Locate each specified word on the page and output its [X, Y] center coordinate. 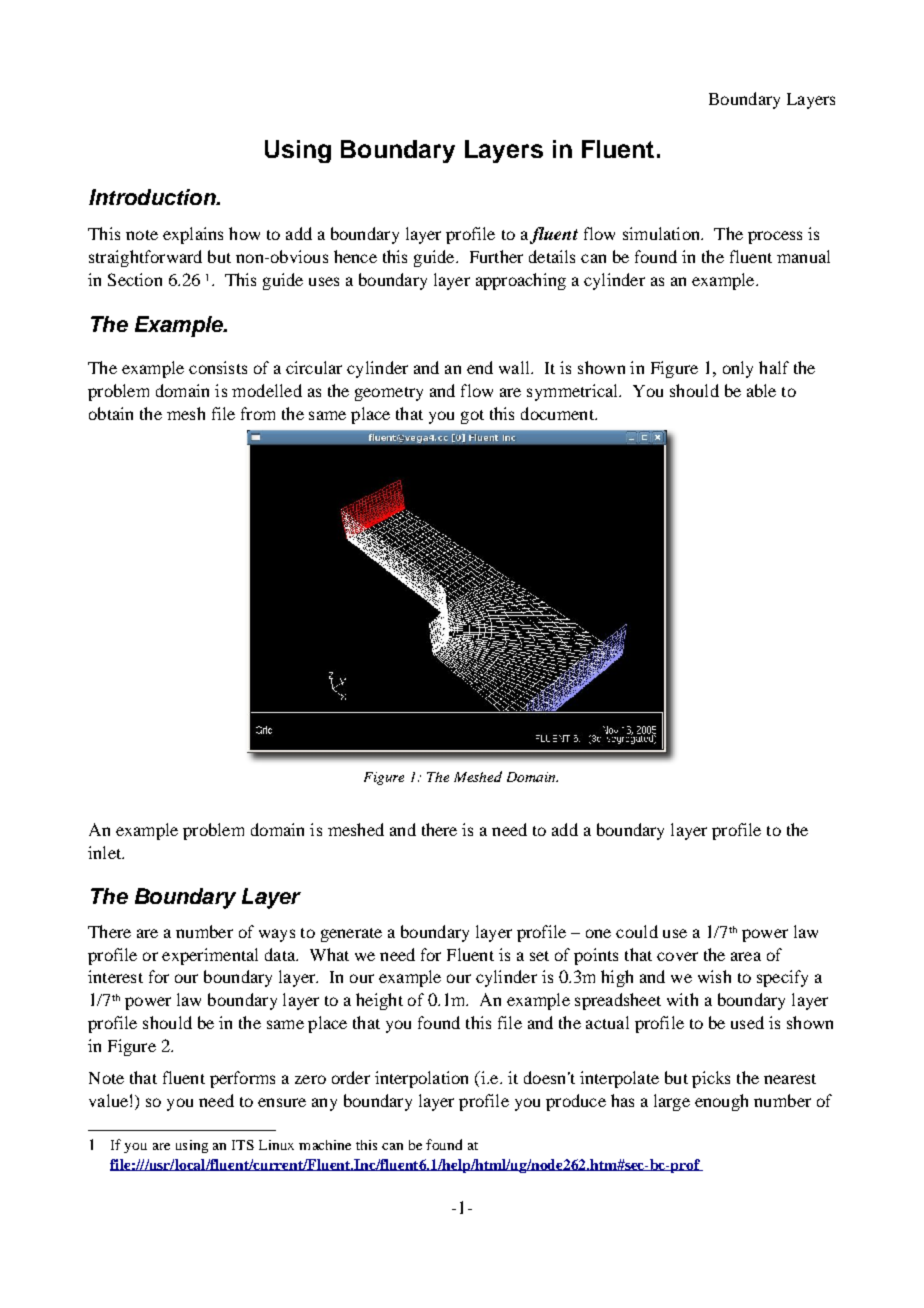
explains [193, 235]
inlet [106, 852]
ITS [243, 1145]
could [637, 931]
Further [496, 256]
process [775, 237]
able [761, 390]
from [258, 413]
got [472, 417]
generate [351, 935]
